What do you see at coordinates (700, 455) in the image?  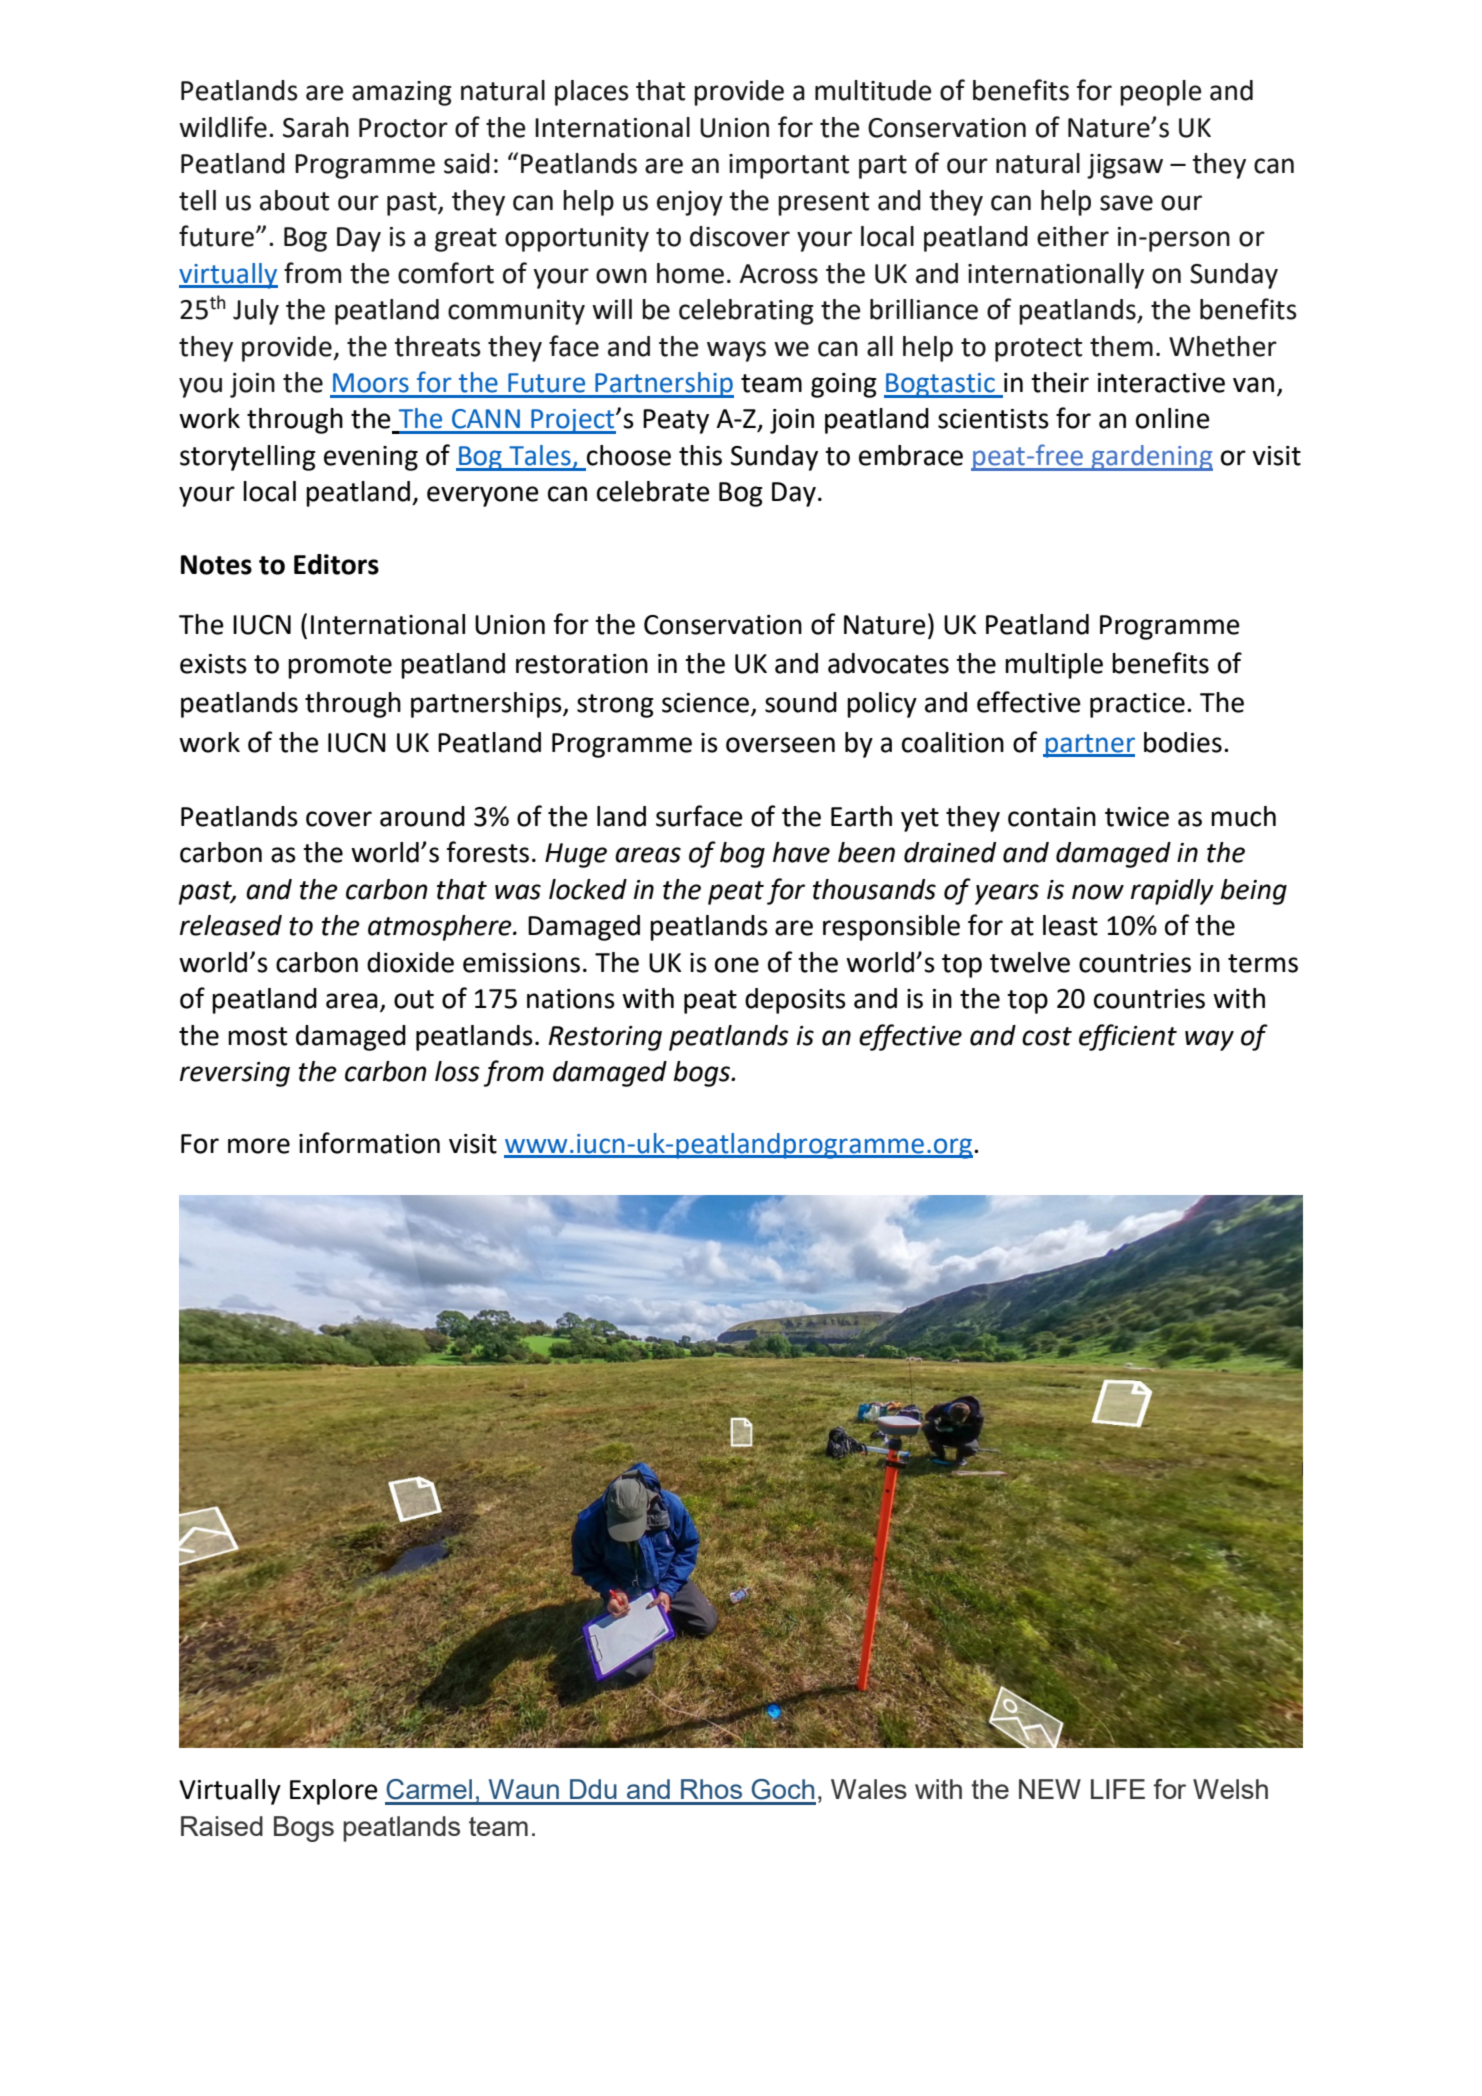 I see `this` at bounding box center [700, 455].
